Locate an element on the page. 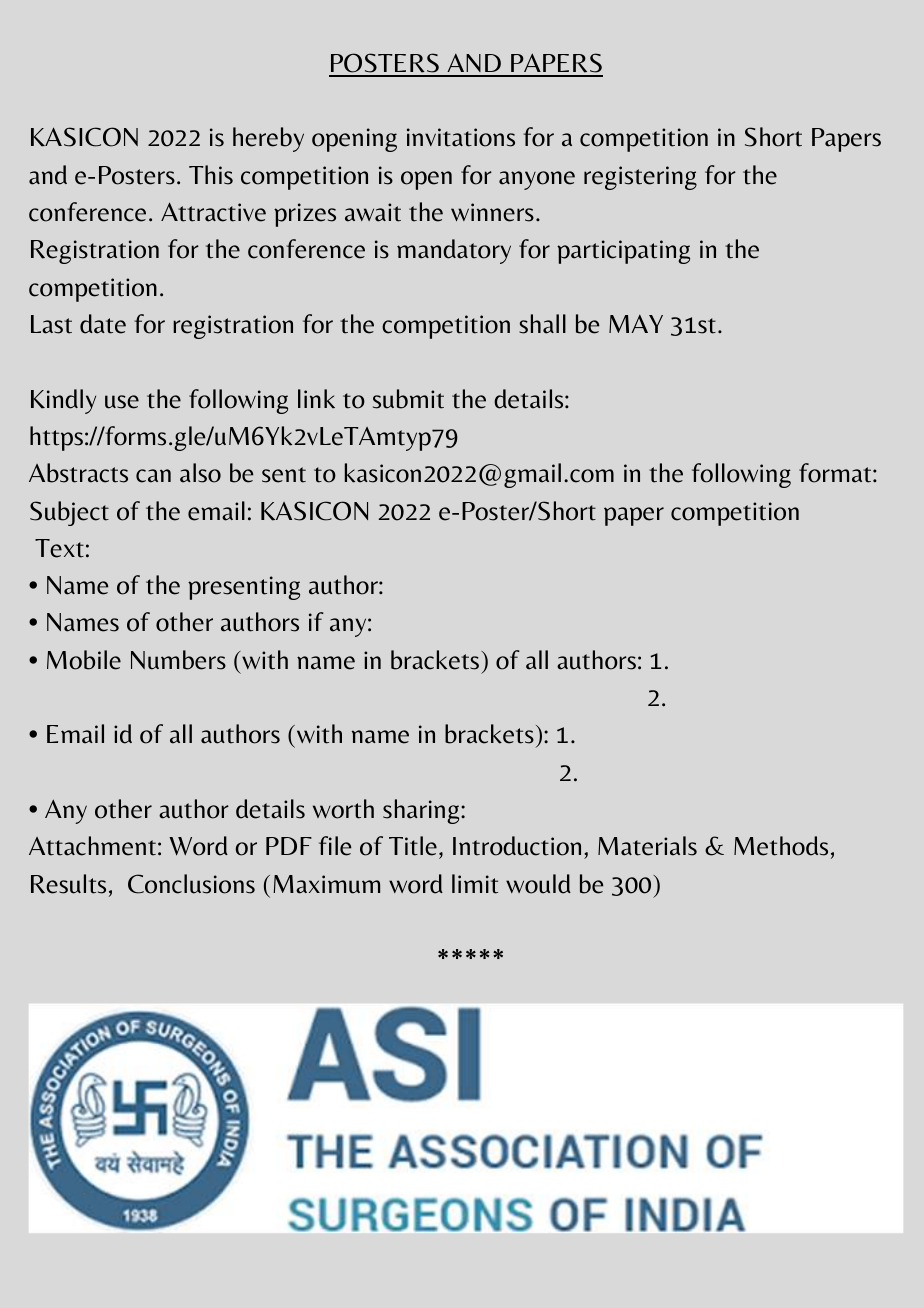  This is located at coordinates (211, 175).
